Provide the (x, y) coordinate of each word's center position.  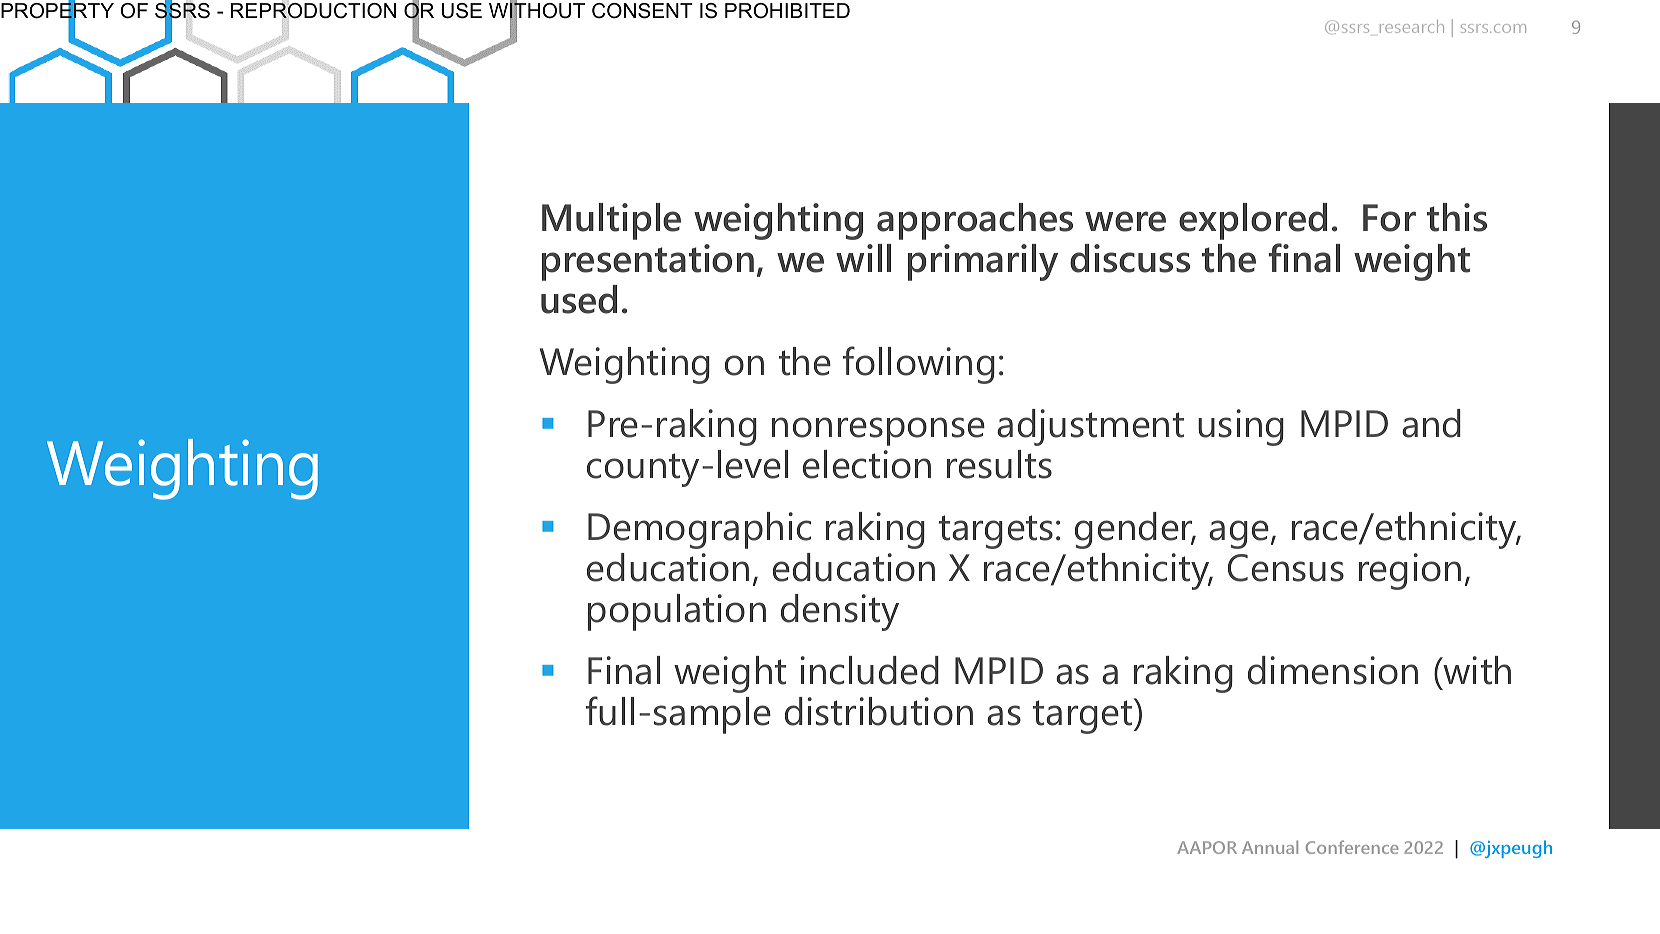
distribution (879, 711)
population (677, 612)
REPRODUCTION (313, 10)
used (579, 299)
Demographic (699, 530)
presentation (648, 262)
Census (1286, 568)
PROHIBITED (787, 11)
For (1389, 218)
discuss (1130, 258)
